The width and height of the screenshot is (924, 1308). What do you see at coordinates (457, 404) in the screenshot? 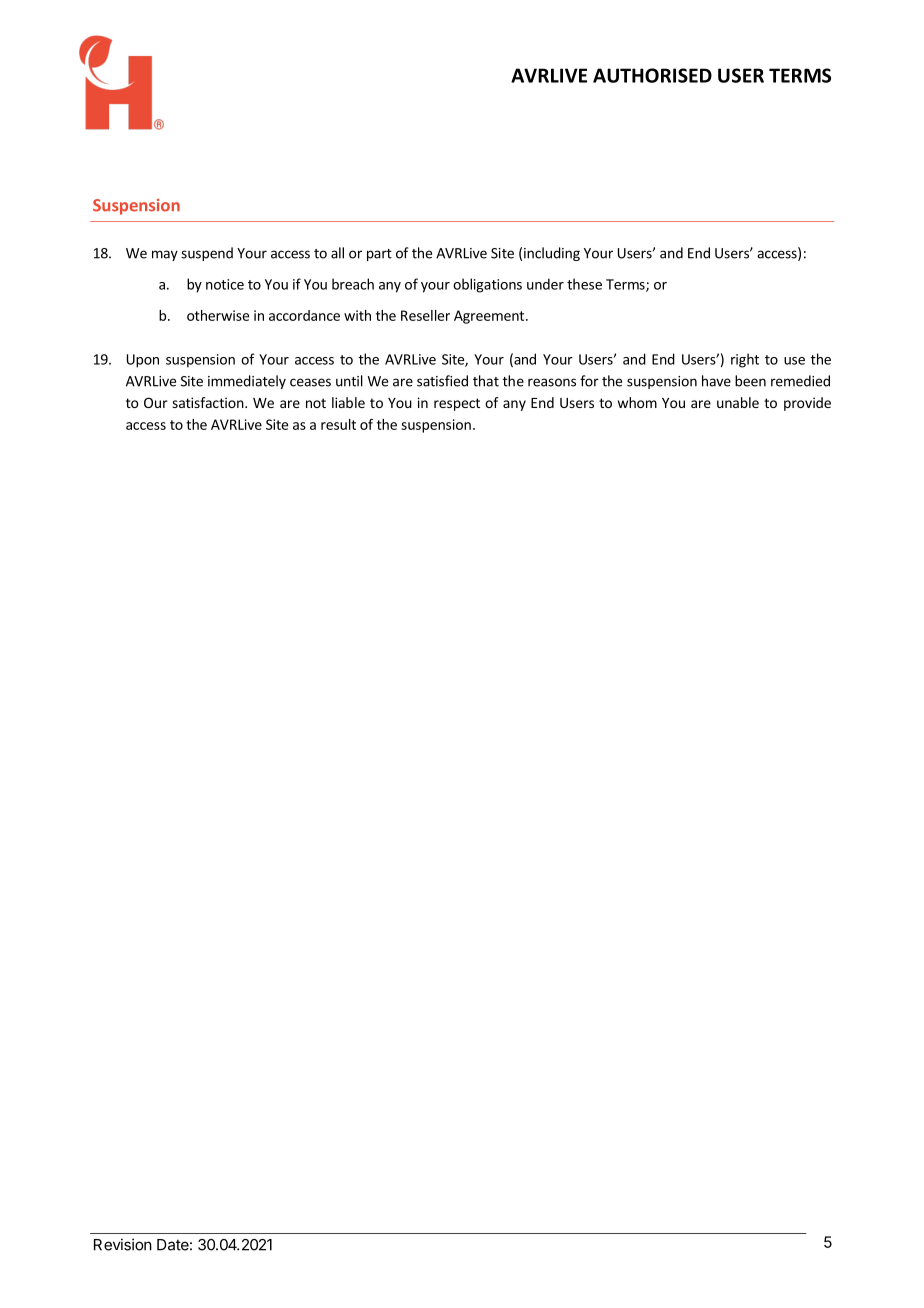
I see `respect` at bounding box center [457, 404].
